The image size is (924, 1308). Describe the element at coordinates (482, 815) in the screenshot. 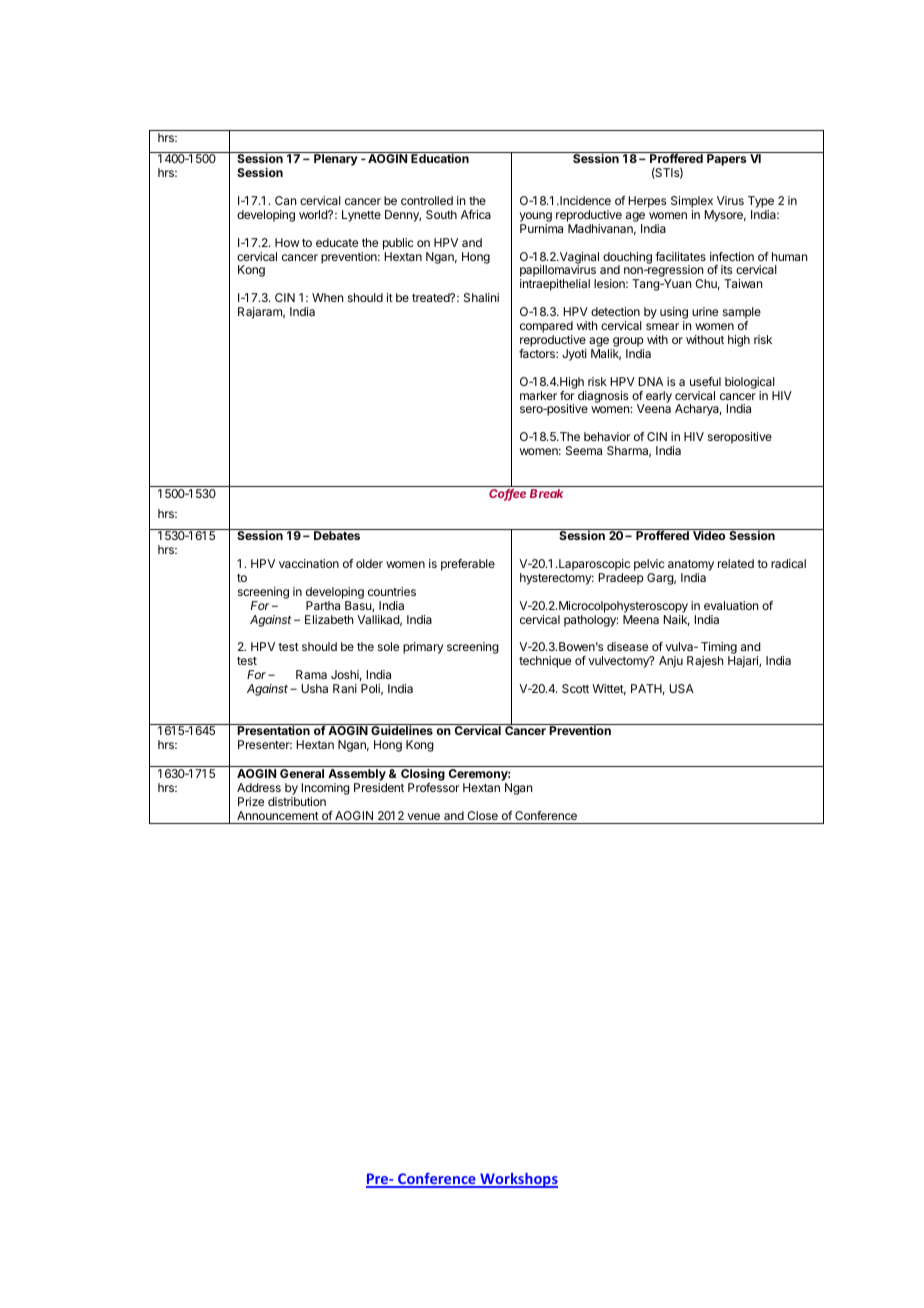

I see `Close` at that location.
